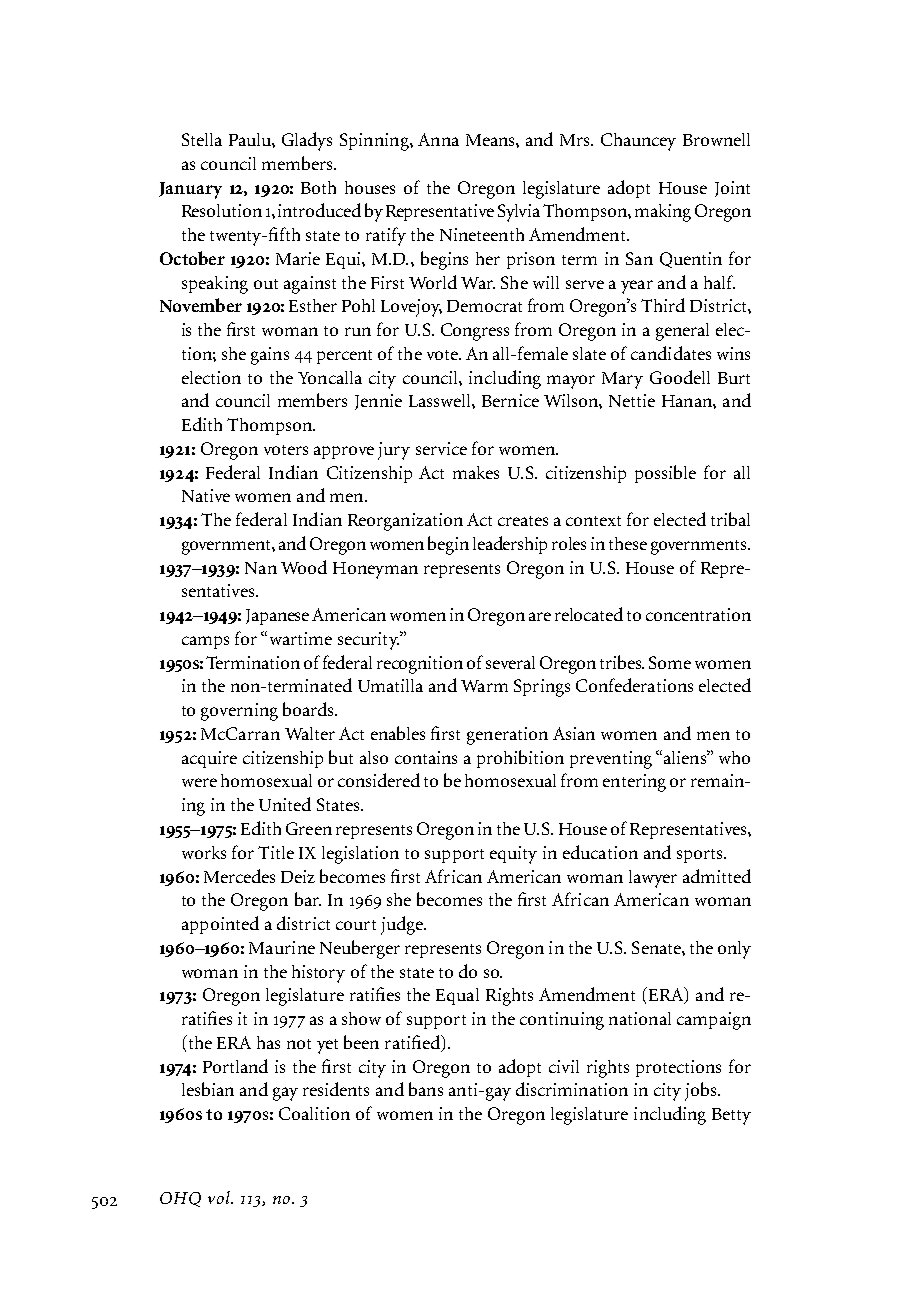  What do you see at coordinates (206, 495) in the document?
I see `Native` at bounding box center [206, 495].
